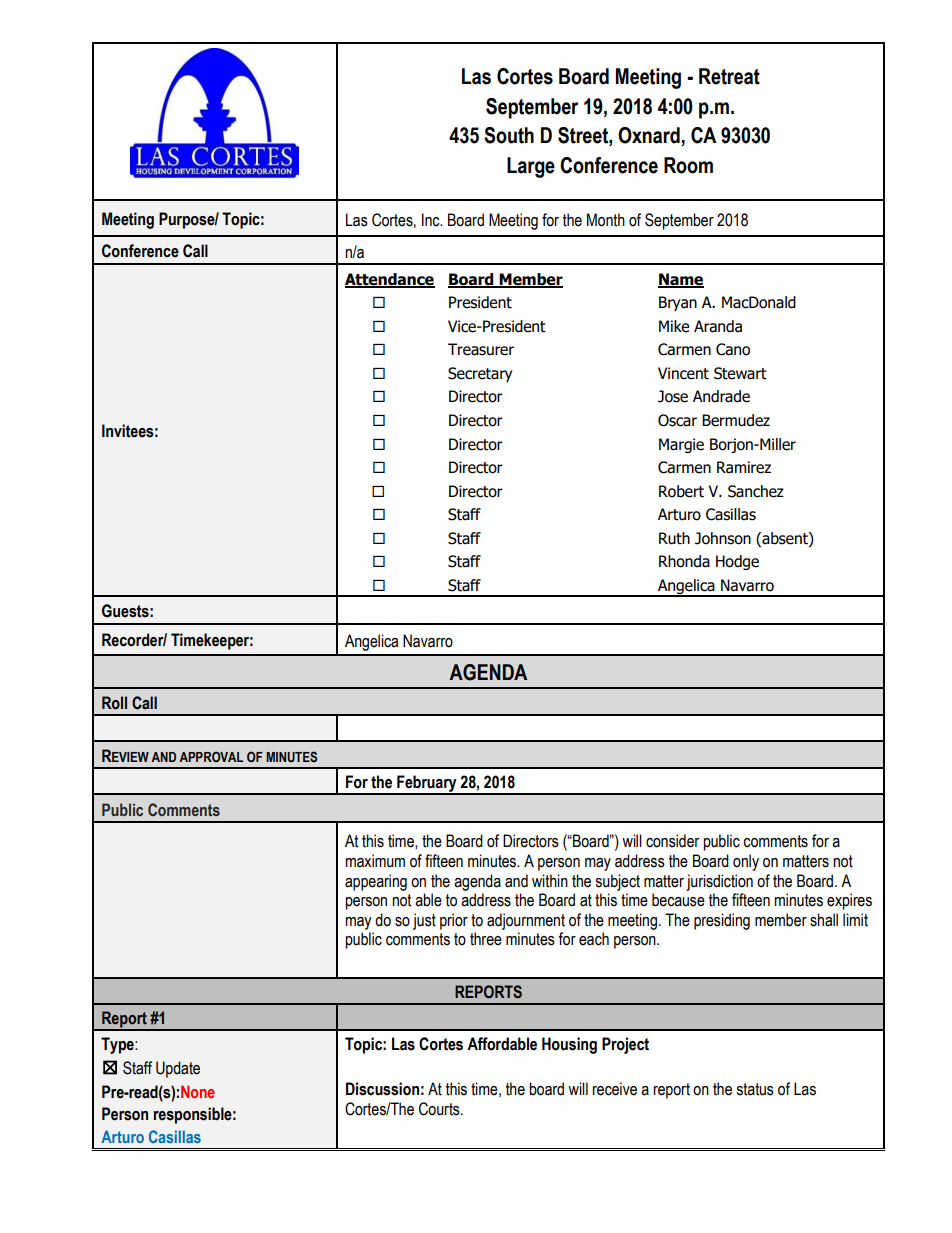 The image size is (952, 1233). What do you see at coordinates (684, 561) in the image?
I see `Rhonda` at bounding box center [684, 561].
